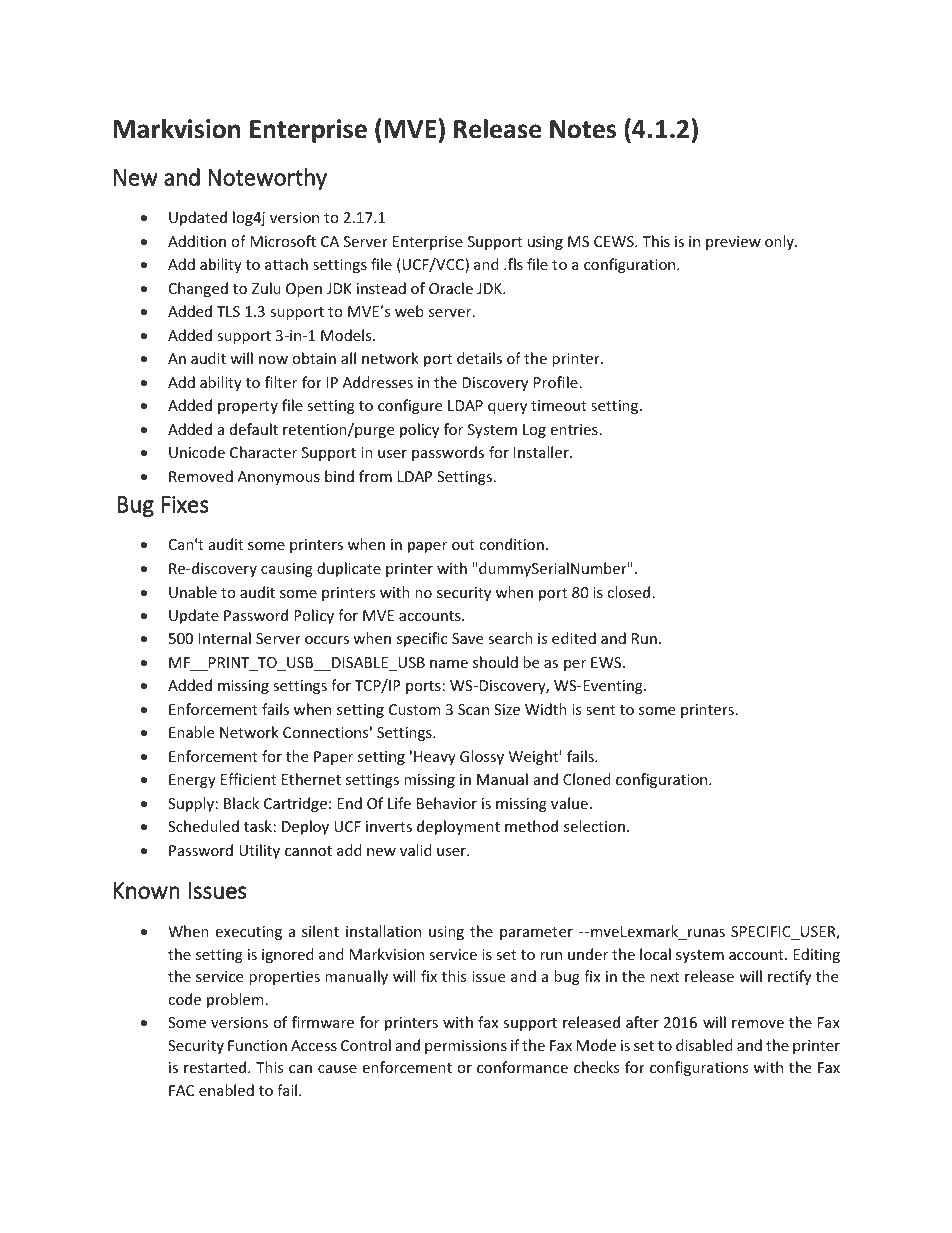 This document has width=952, height=1233. Describe the element at coordinates (467, 638) in the document. I see `Save` at that location.
